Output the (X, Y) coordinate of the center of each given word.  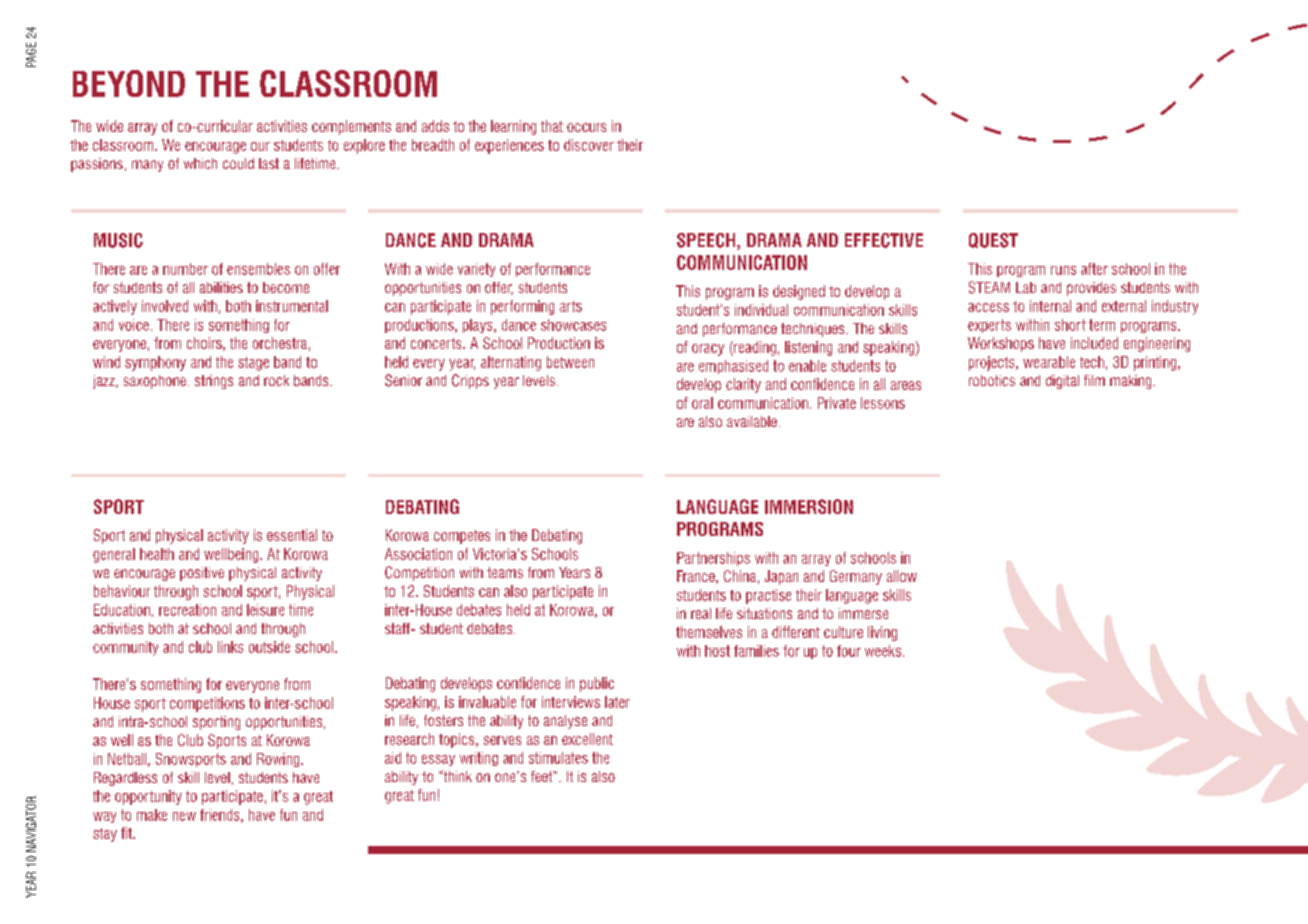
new (184, 816)
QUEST (993, 240)
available (752, 421)
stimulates (558, 758)
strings (214, 382)
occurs (586, 127)
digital (1062, 382)
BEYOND (129, 83)
